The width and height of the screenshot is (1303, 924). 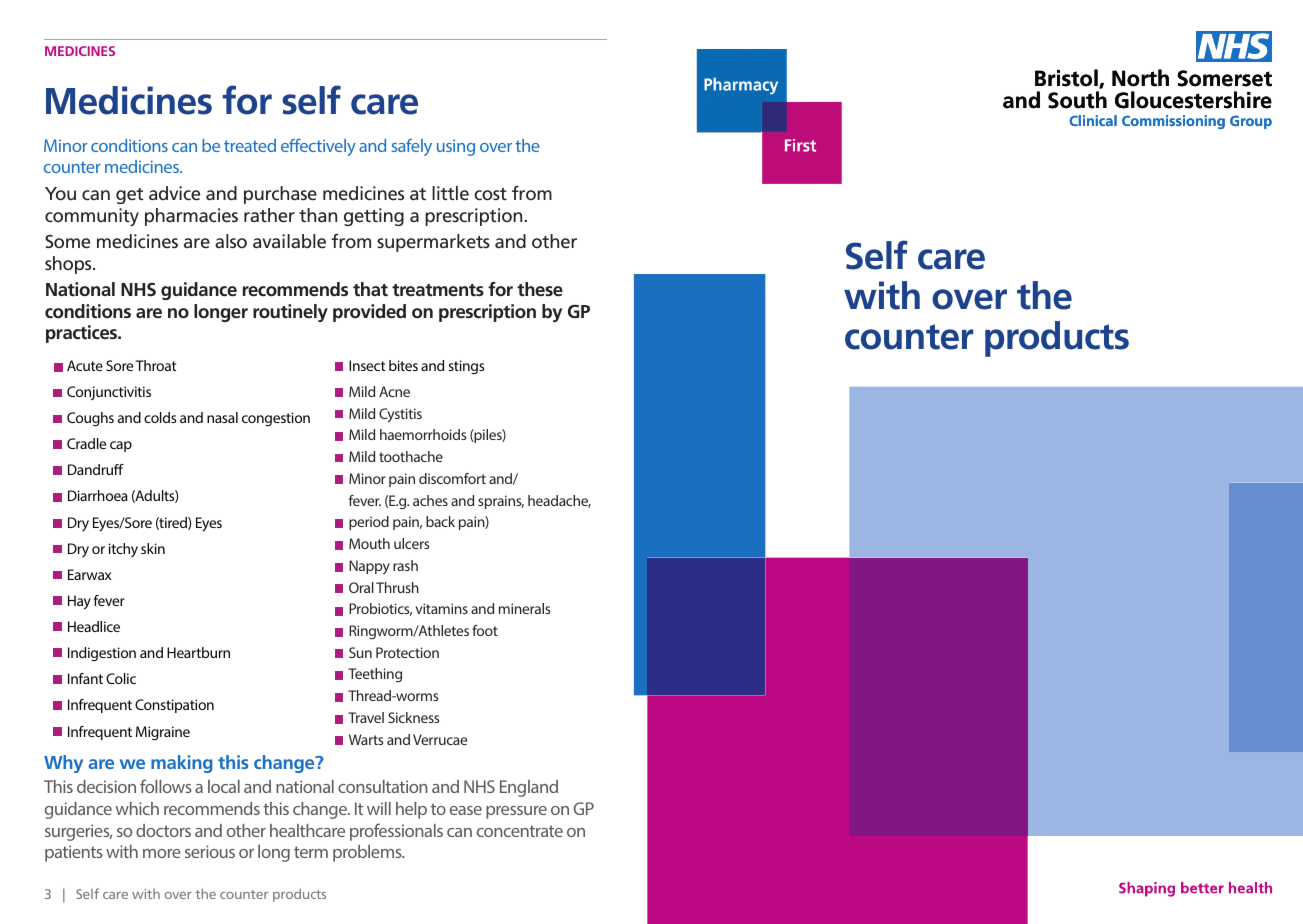 I want to click on Diarrhoea, so click(x=98, y=495).
